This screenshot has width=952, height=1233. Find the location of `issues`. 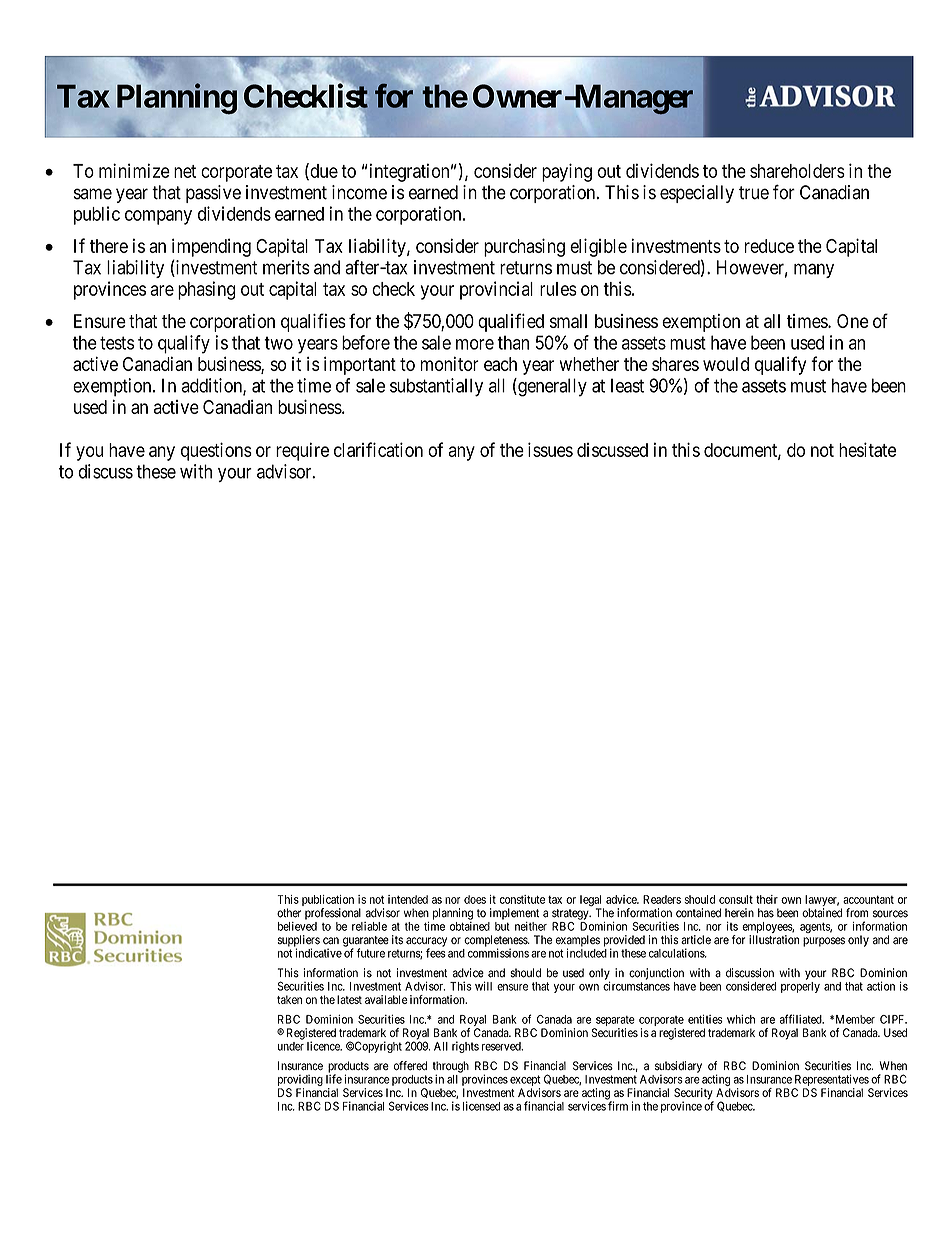

issues is located at coordinates (550, 449).
